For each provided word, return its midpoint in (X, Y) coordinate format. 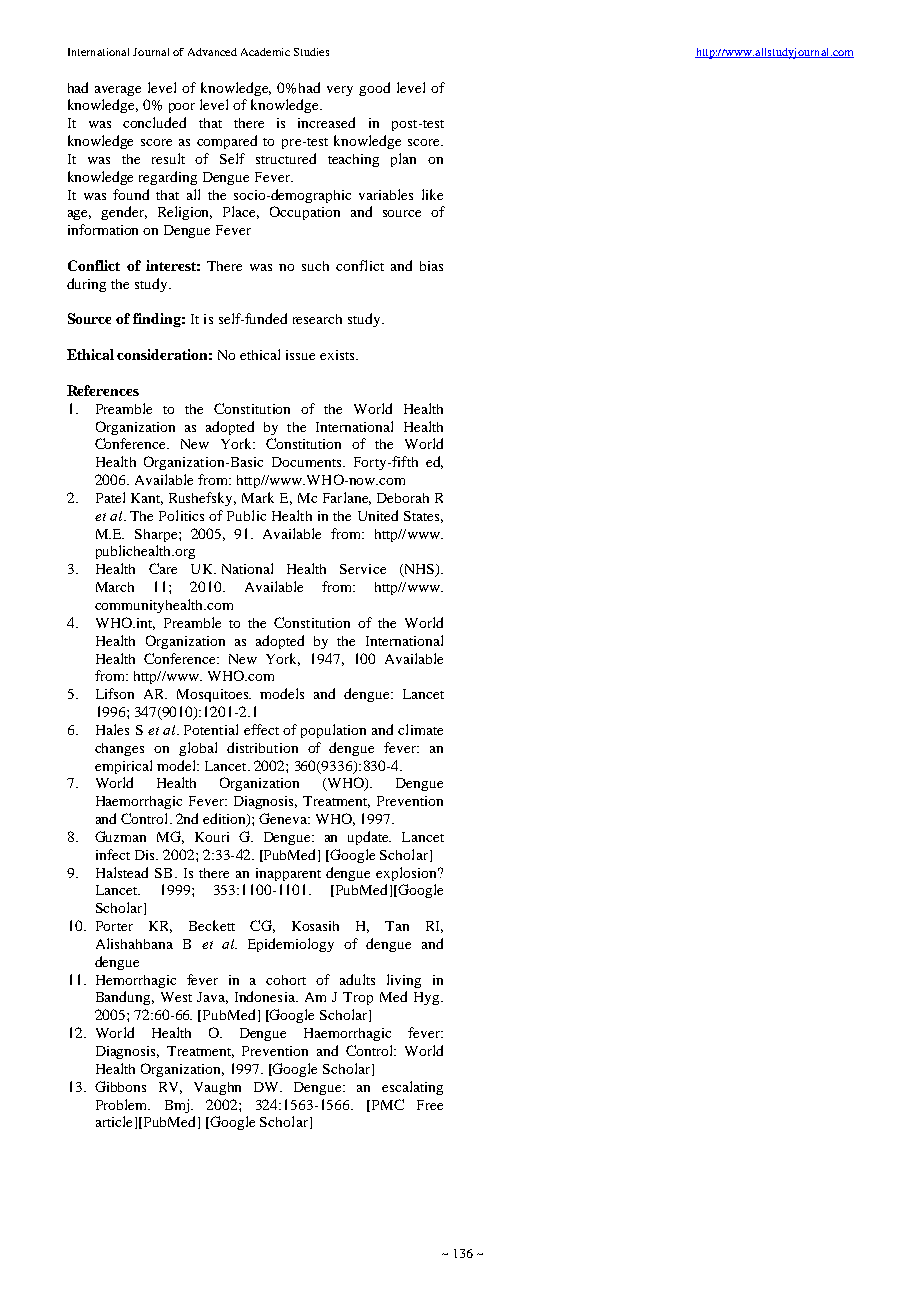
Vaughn (217, 1088)
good (374, 89)
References (103, 390)
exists (338, 355)
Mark (258, 497)
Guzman (120, 836)
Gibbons (120, 1086)
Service (363, 569)
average (118, 91)
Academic (265, 52)
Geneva (284, 818)
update (369, 838)
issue (300, 355)
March (115, 587)
